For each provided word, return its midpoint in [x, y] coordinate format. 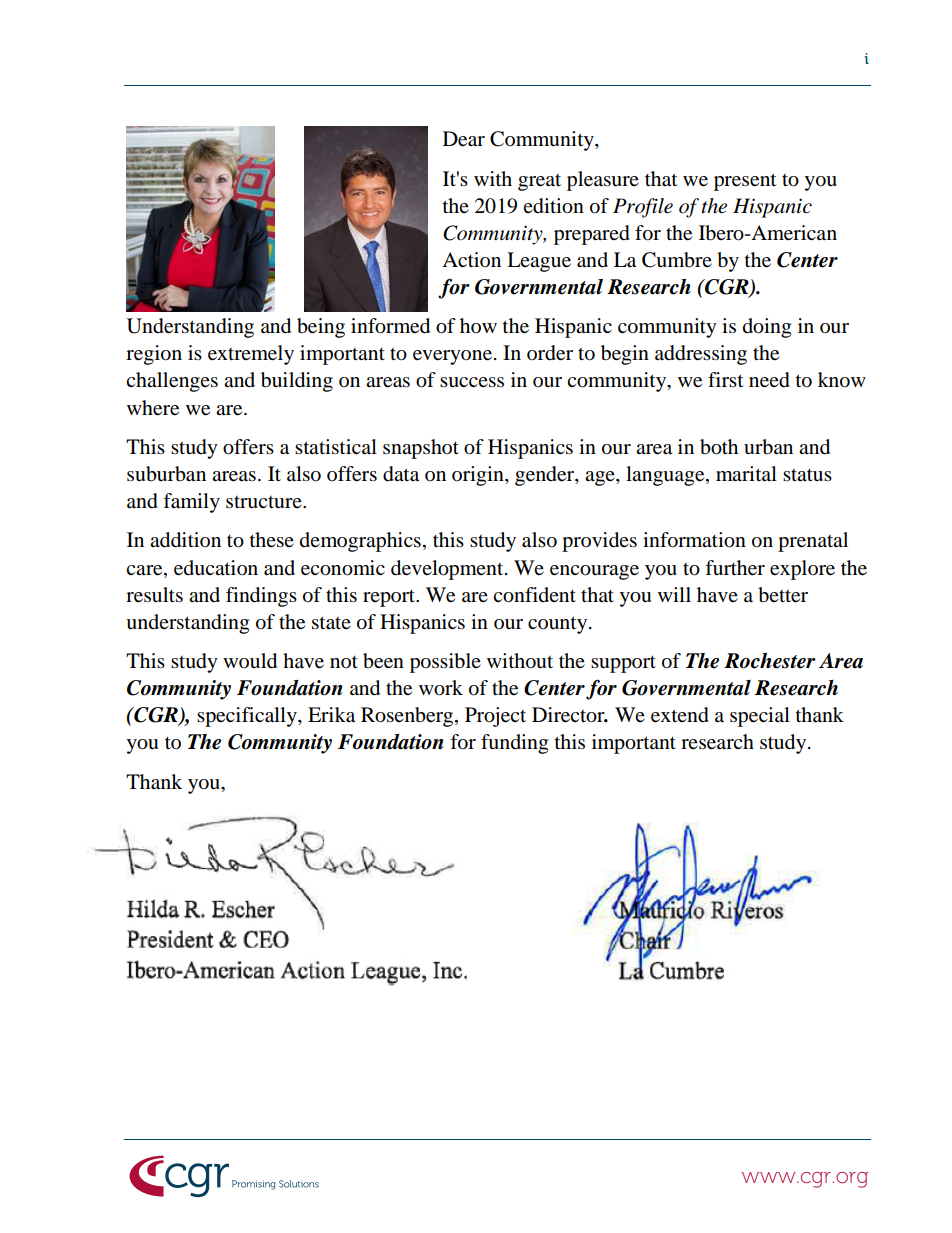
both [719, 447]
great [539, 182]
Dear [464, 139]
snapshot [421, 449]
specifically [248, 717]
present [745, 182]
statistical [336, 447]
